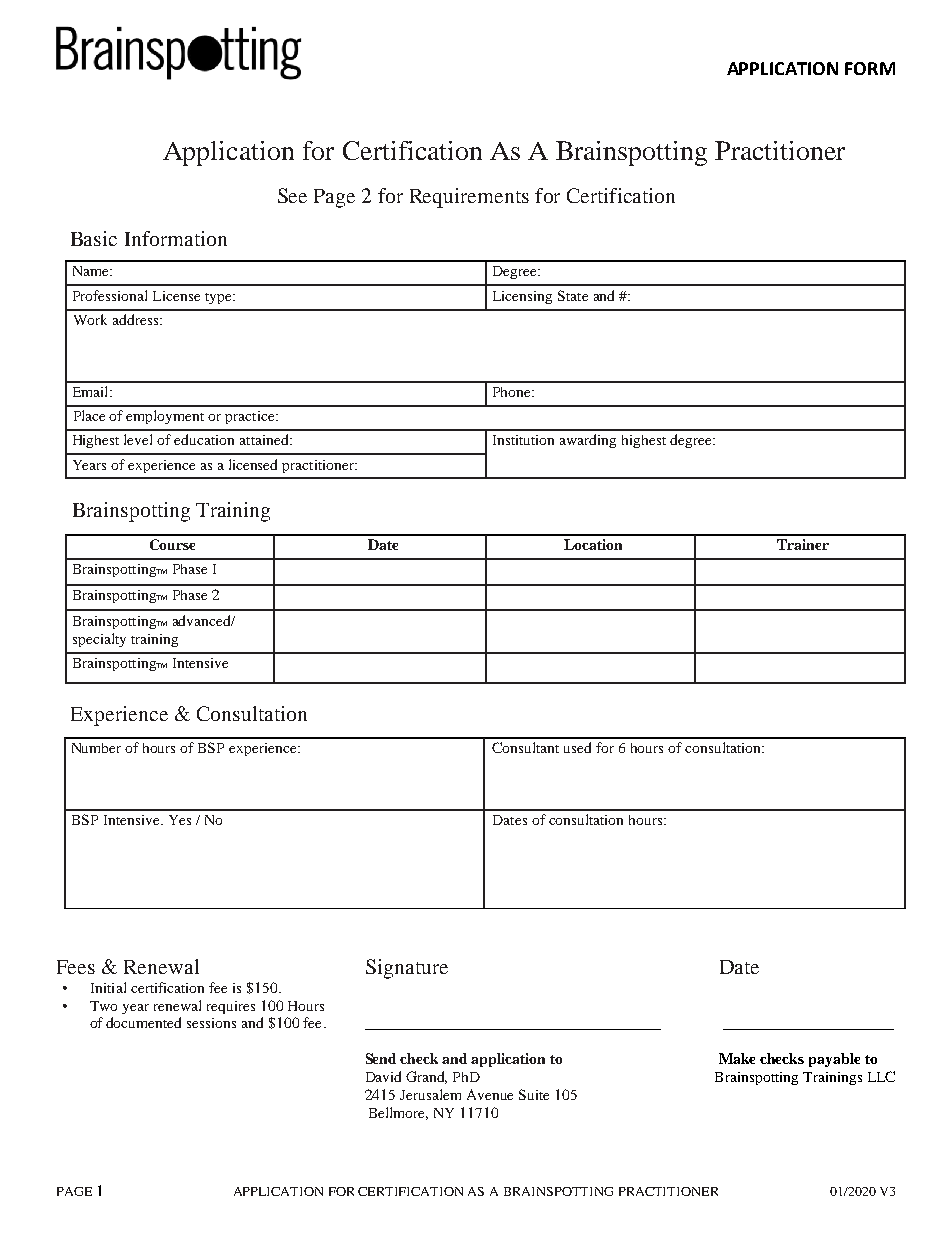 This document has height=1233, width=952. I want to click on Requirements, so click(469, 198).
